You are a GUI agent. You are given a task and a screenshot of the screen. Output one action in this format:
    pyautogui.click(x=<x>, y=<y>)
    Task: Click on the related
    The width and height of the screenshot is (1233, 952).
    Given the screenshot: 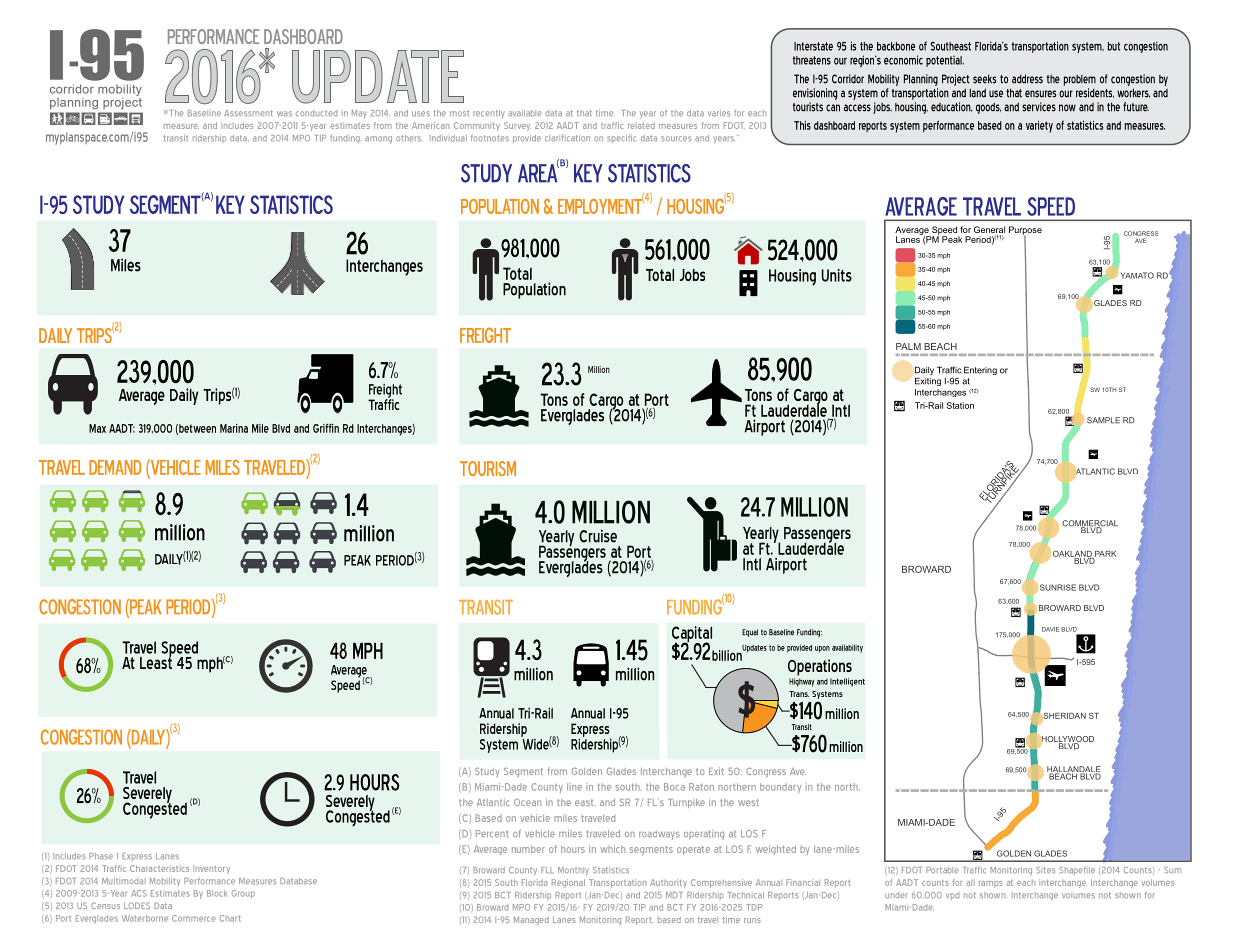 What is the action you would take?
    pyautogui.click(x=641, y=125)
